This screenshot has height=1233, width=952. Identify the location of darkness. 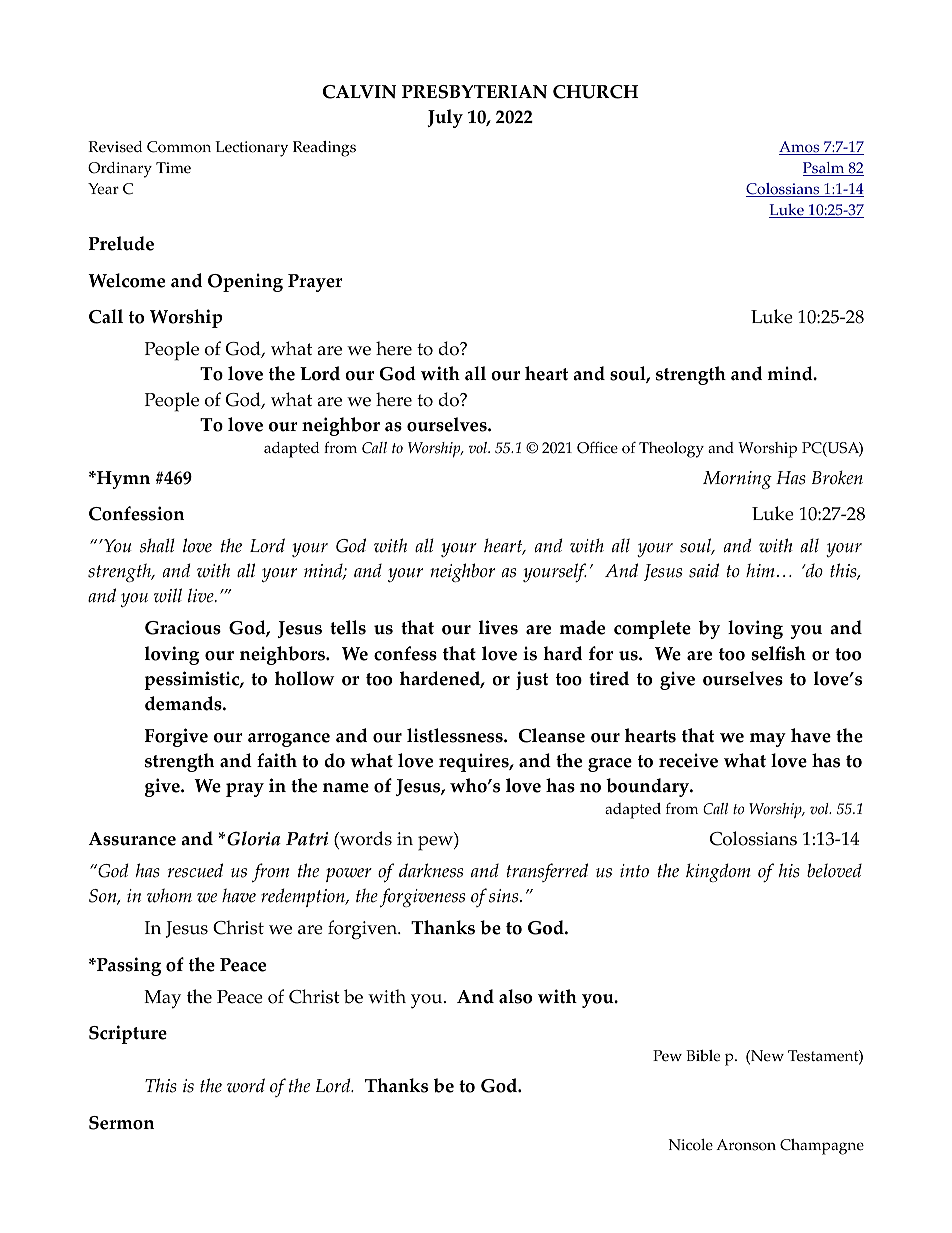
(431, 870).
